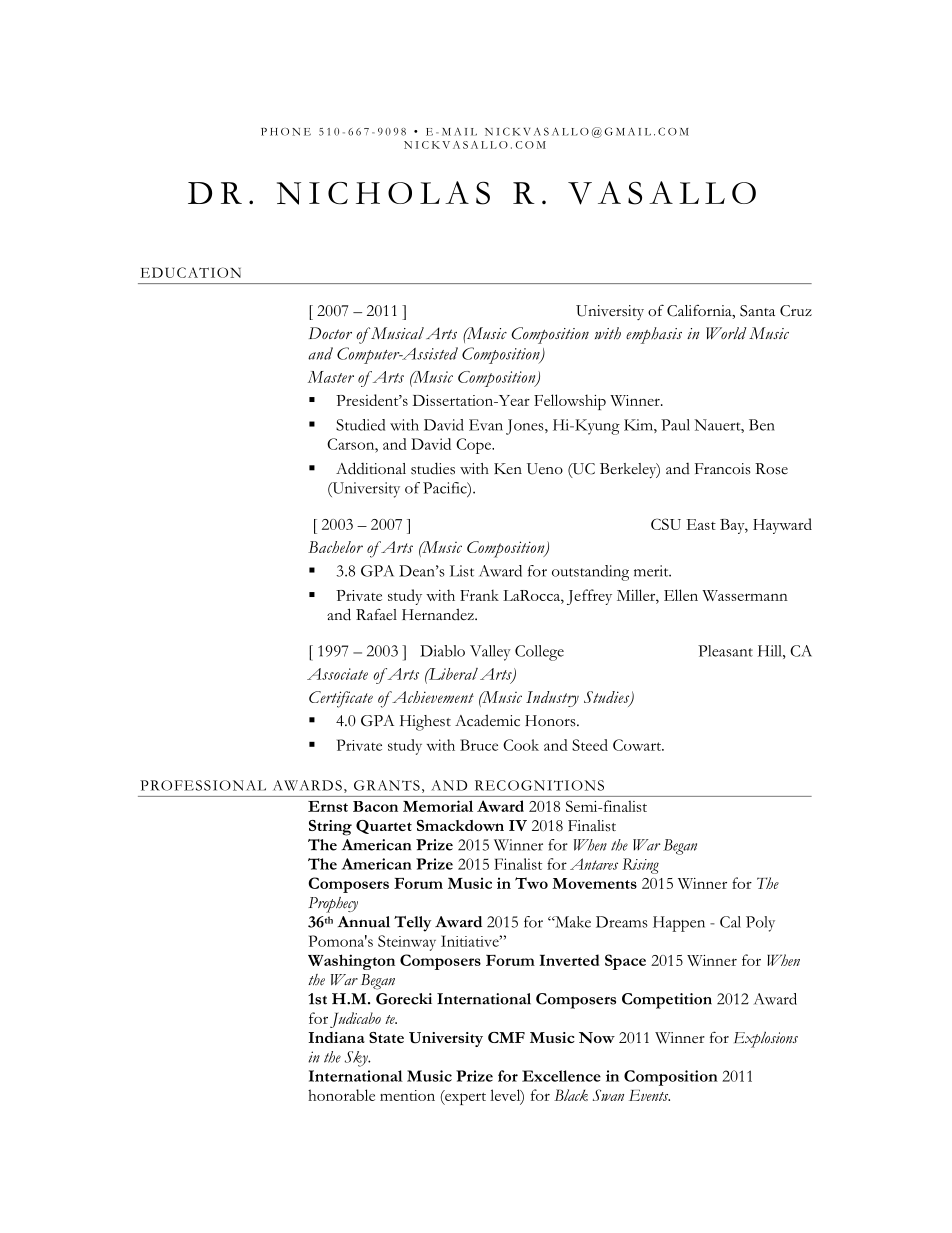 Image resolution: width=952 pixels, height=1233 pixels. Describe the element at coordinates (479, 595) in the screenshot. I see `Frank` at that location.
